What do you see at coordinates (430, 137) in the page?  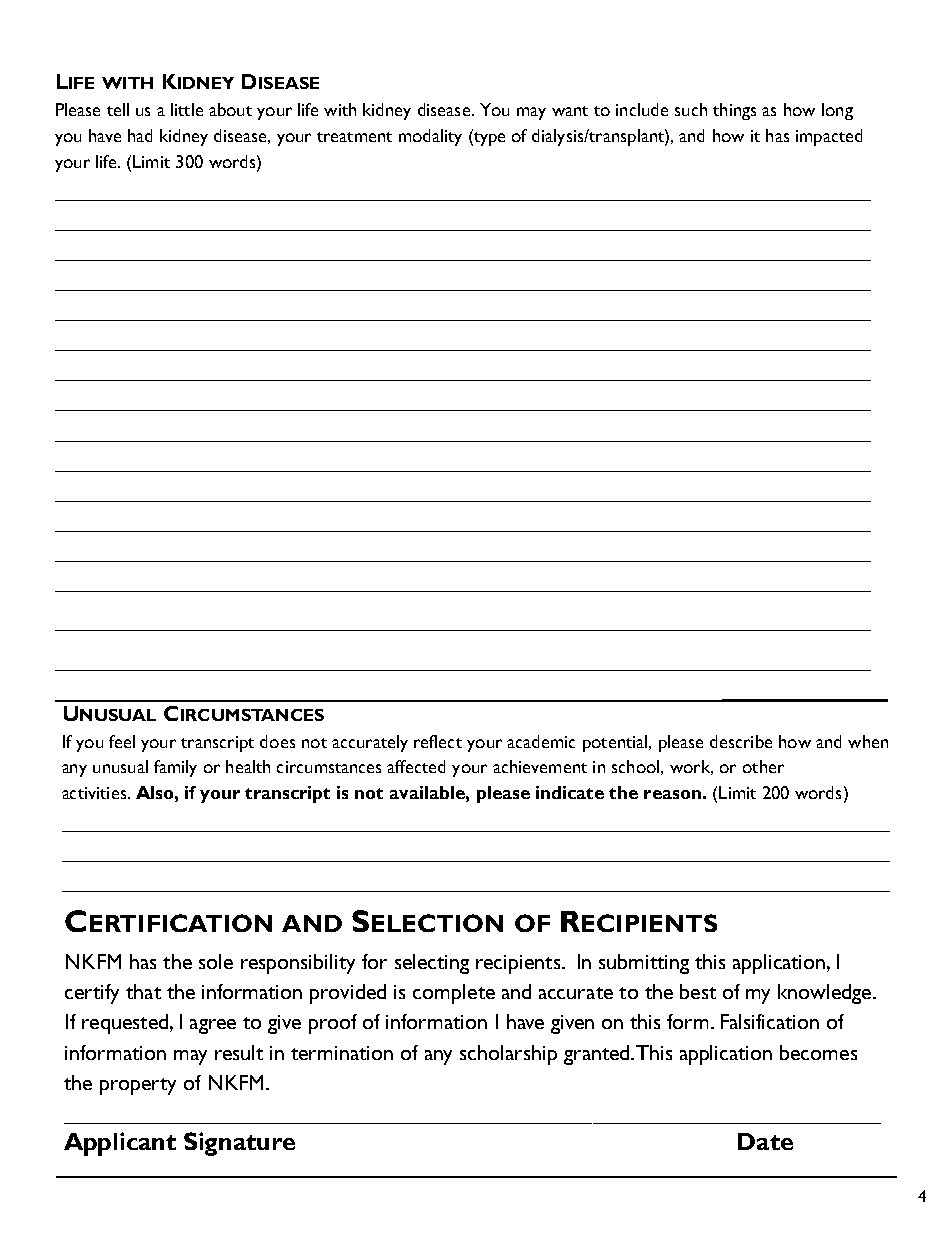 I see `modality` at bounding box center [430, 137].
